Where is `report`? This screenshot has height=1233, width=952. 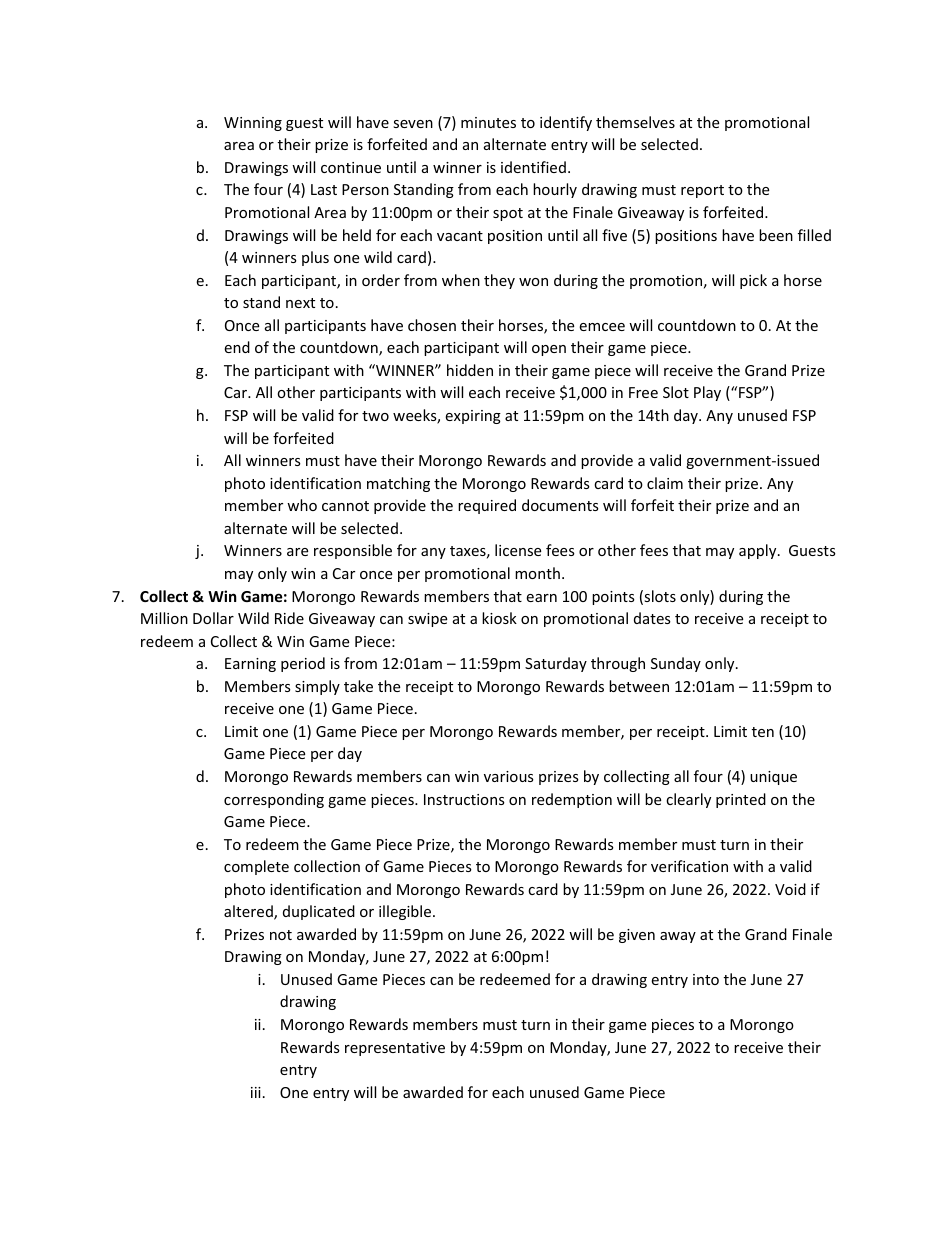
report is located at coordinates (702, 191).
